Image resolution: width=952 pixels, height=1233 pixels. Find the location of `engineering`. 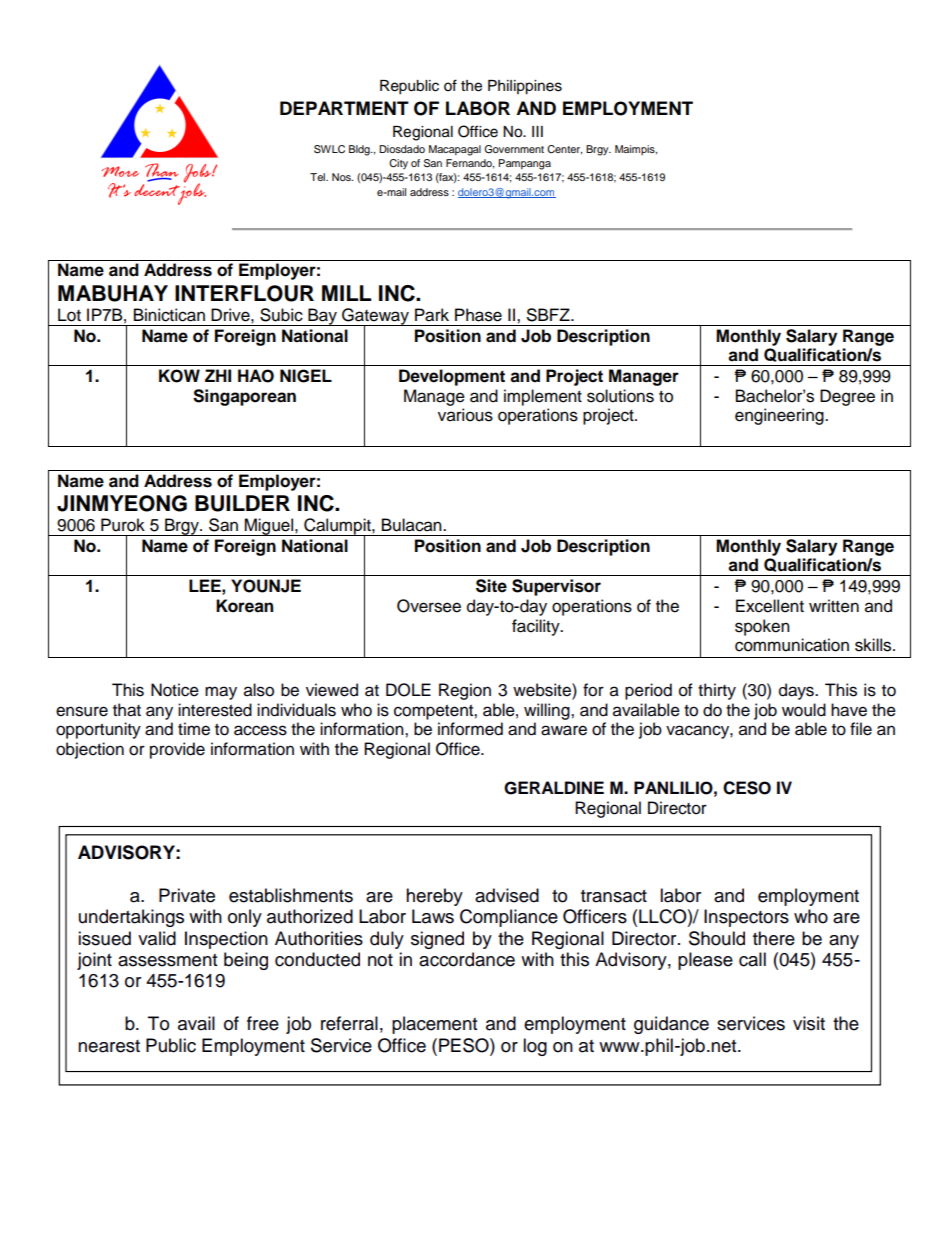

engineering is located at coordinates (780, 416).
